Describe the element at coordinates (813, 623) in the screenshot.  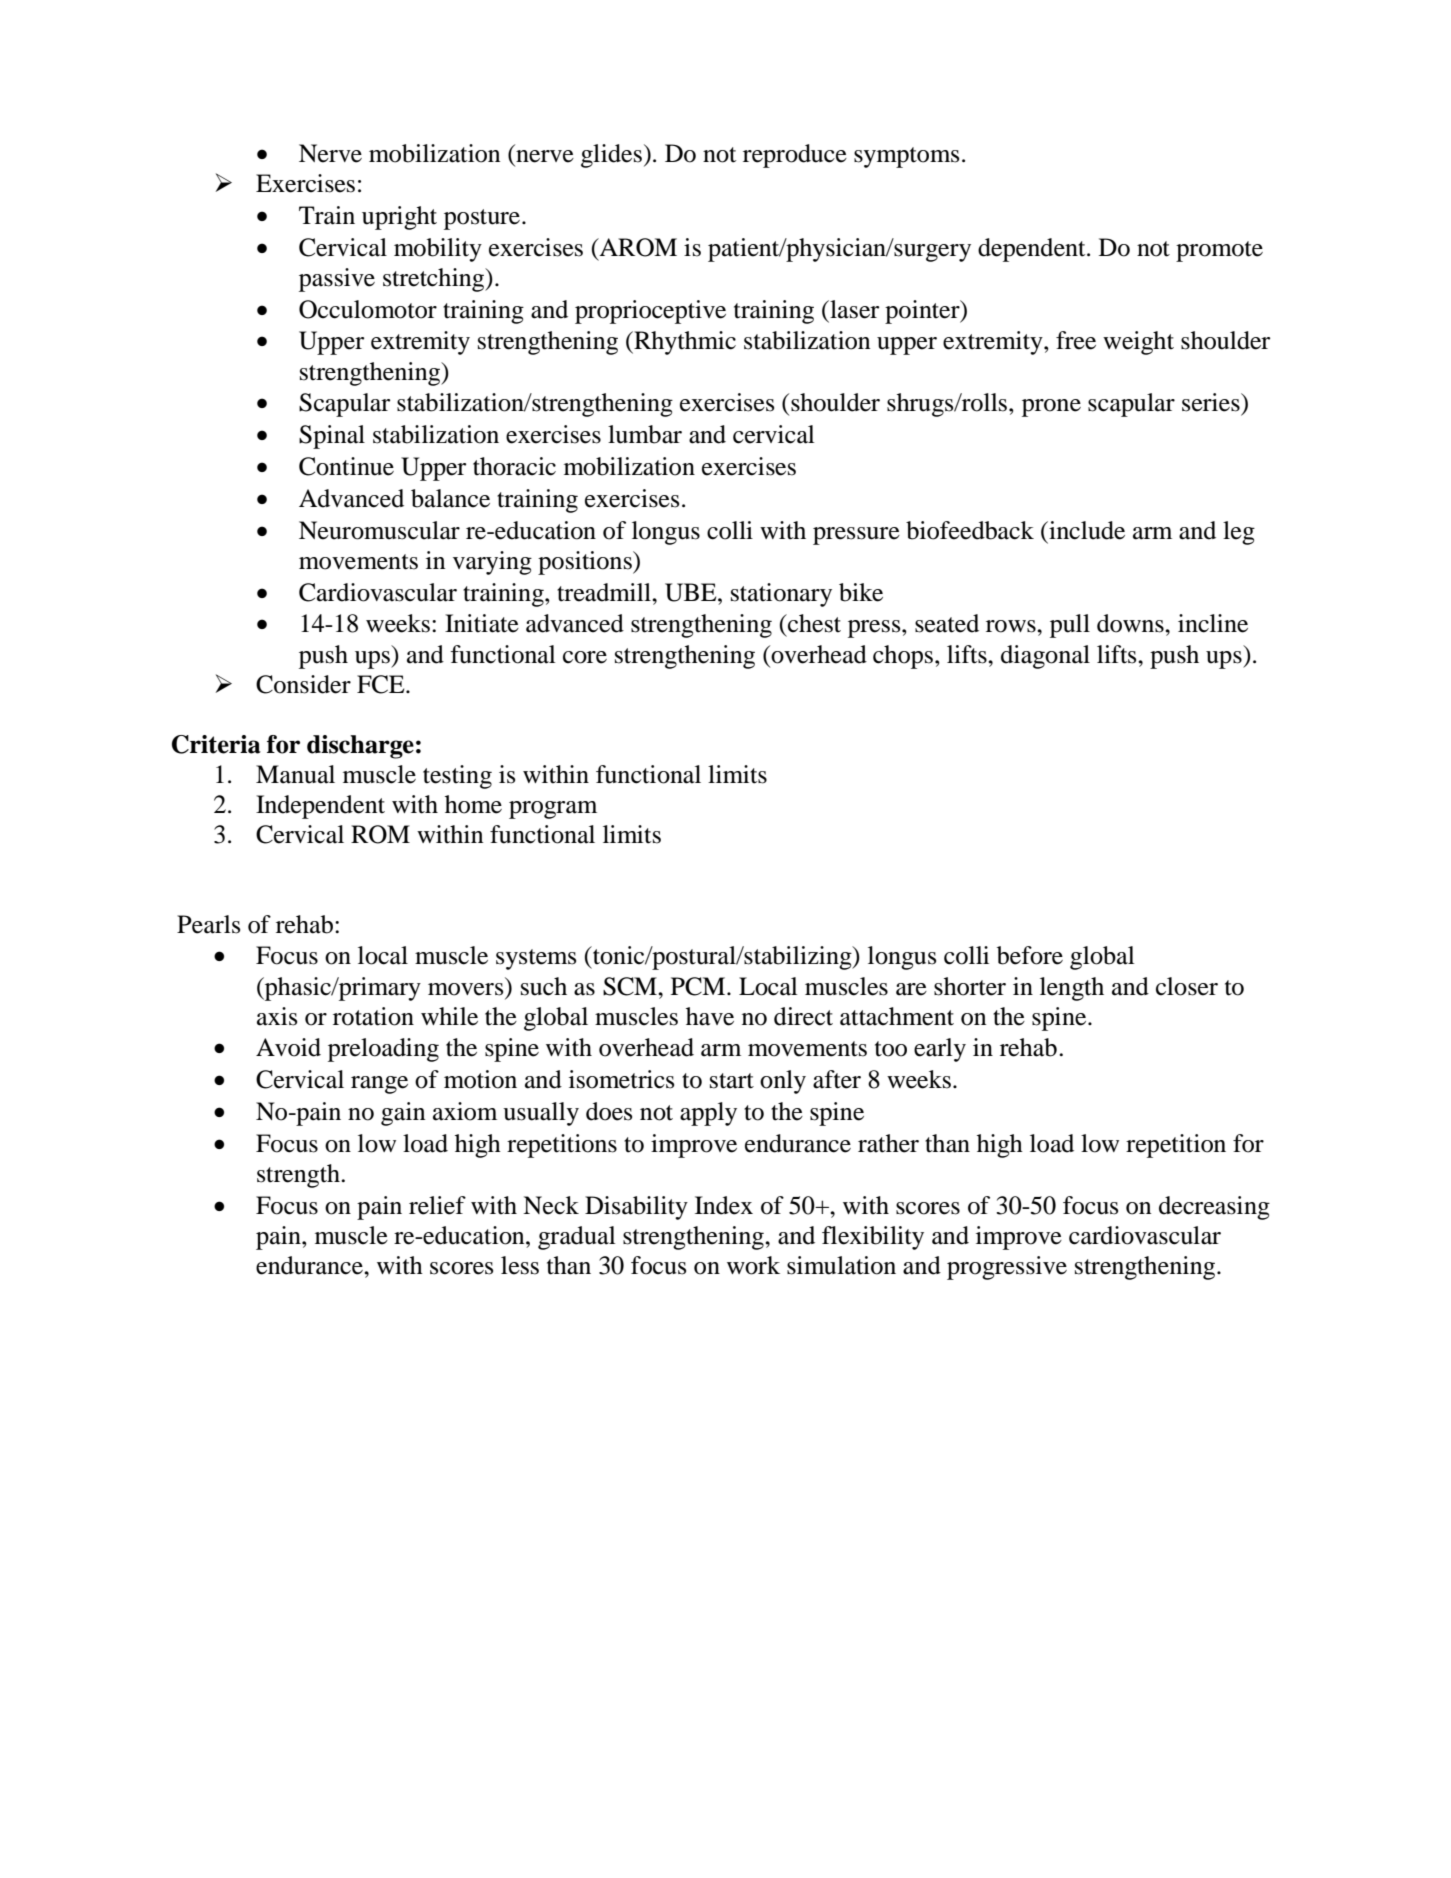
I see `chest` at that location.
